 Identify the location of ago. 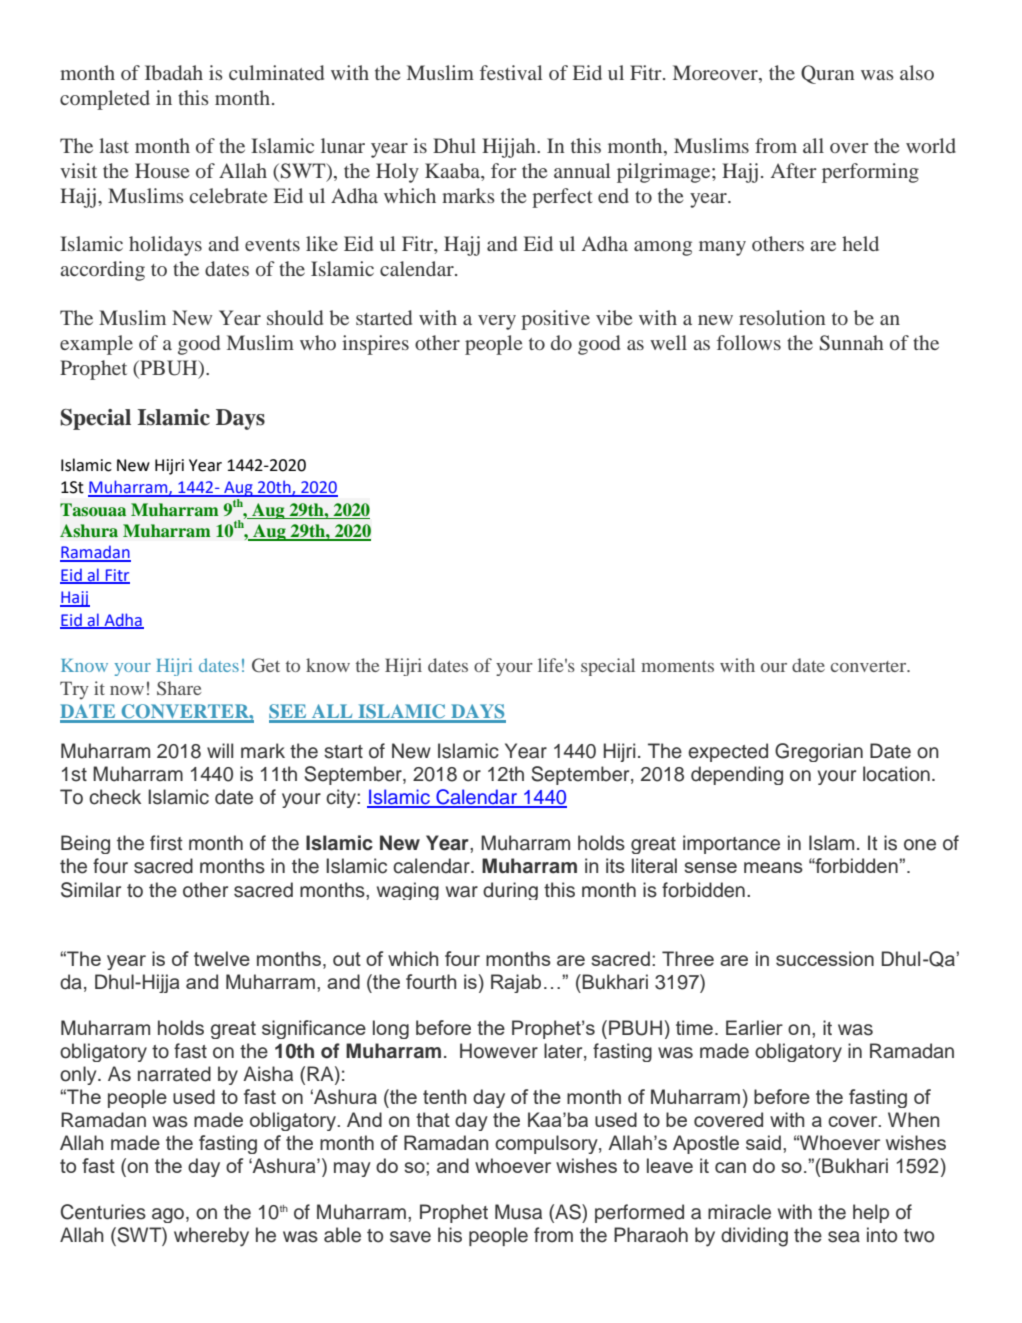
(169, 1215).
